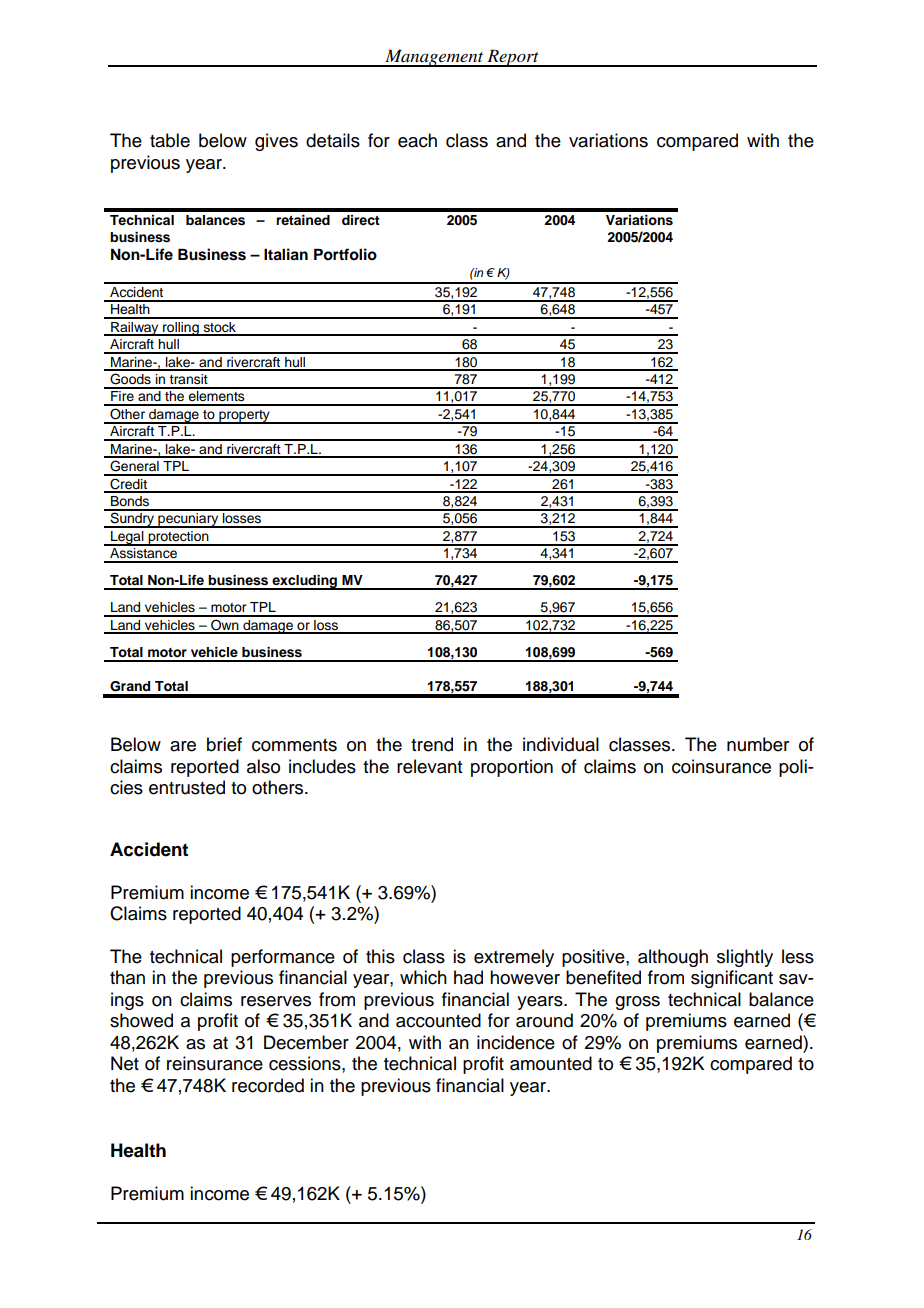  Describe the element at coordinates (286, 254) in the screenshot. I see `Italian` at that location.
